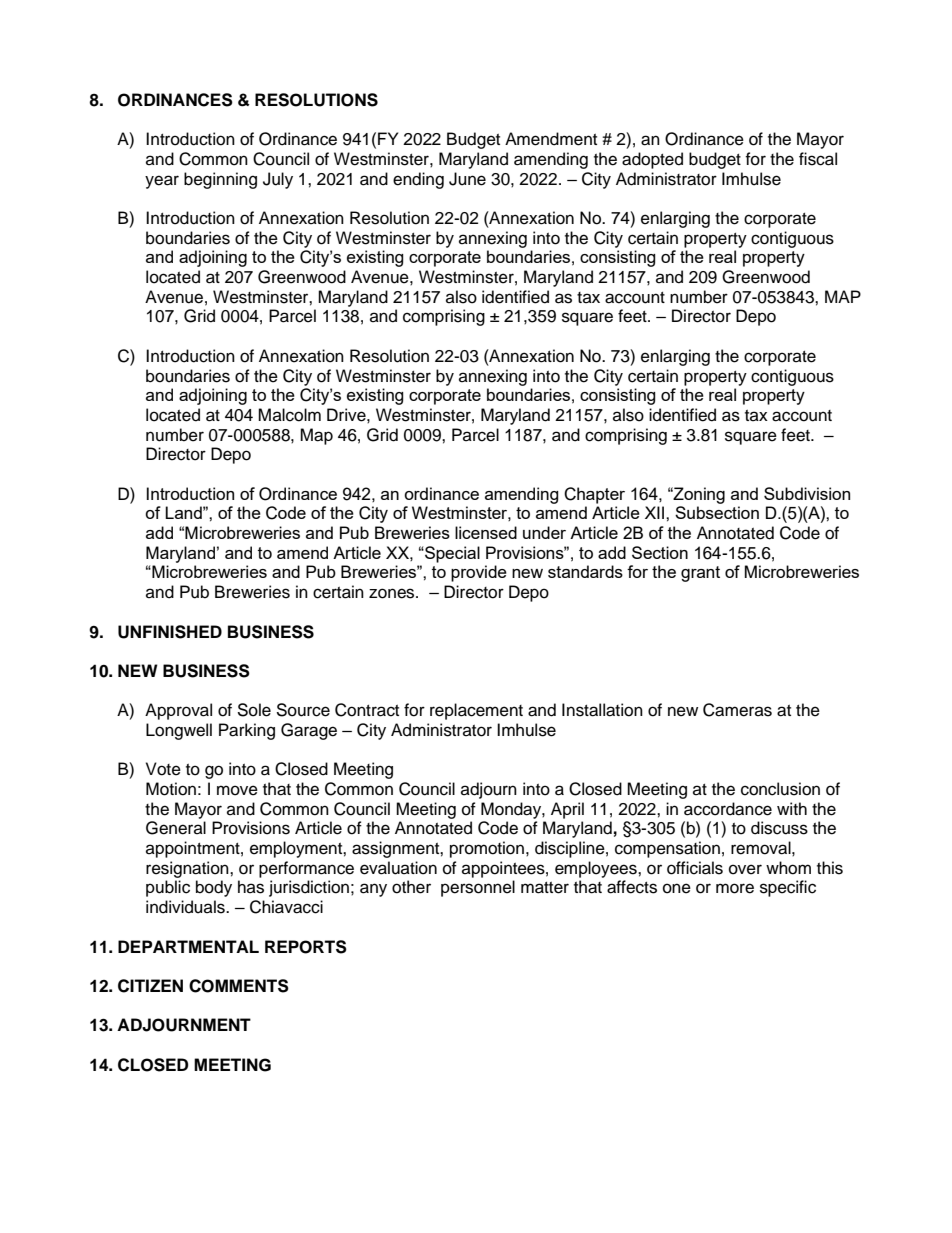  I want to click on provide, so click(479, 573).
